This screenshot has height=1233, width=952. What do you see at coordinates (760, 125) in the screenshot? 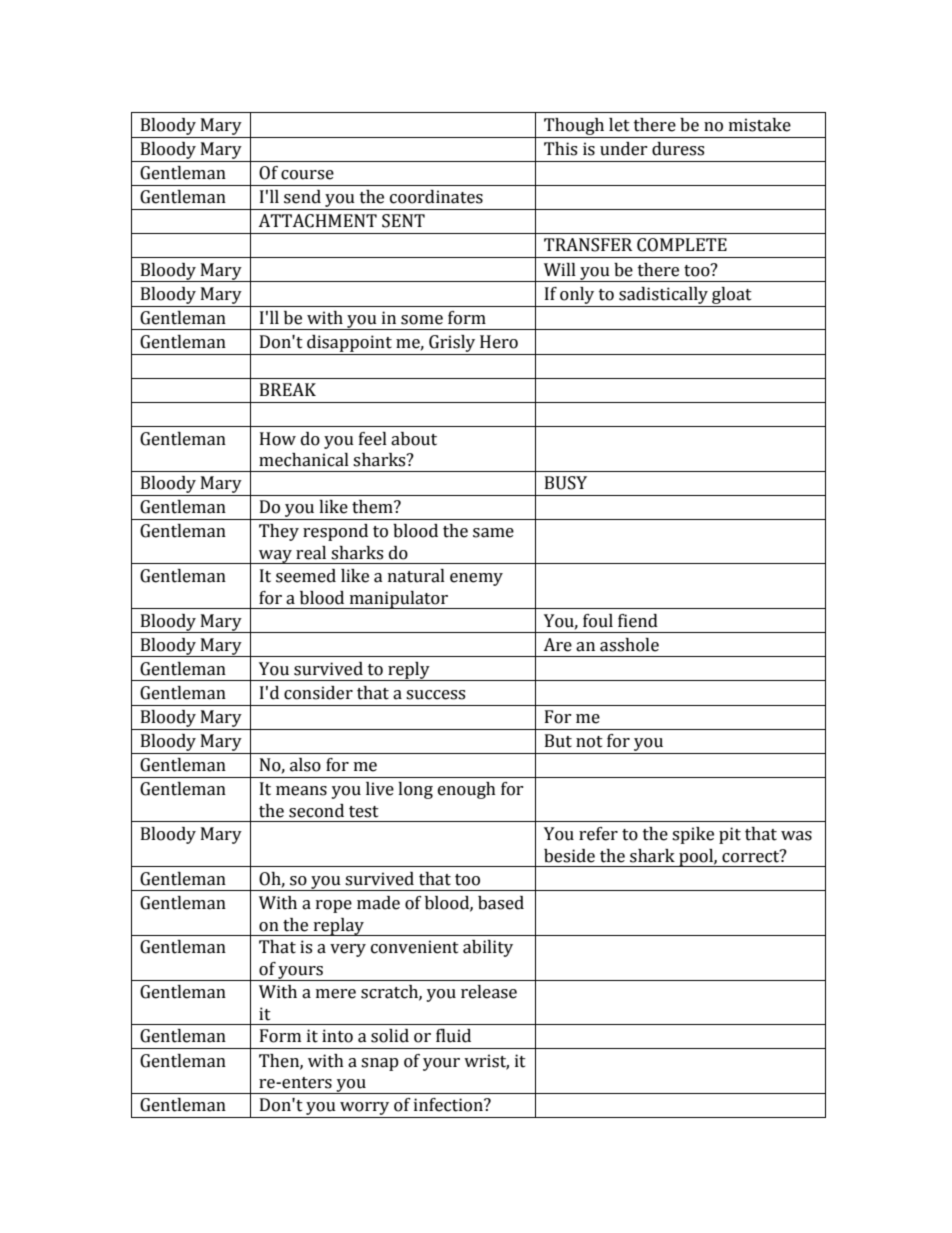
I see `mistake` at bounding box center [760, 125].
